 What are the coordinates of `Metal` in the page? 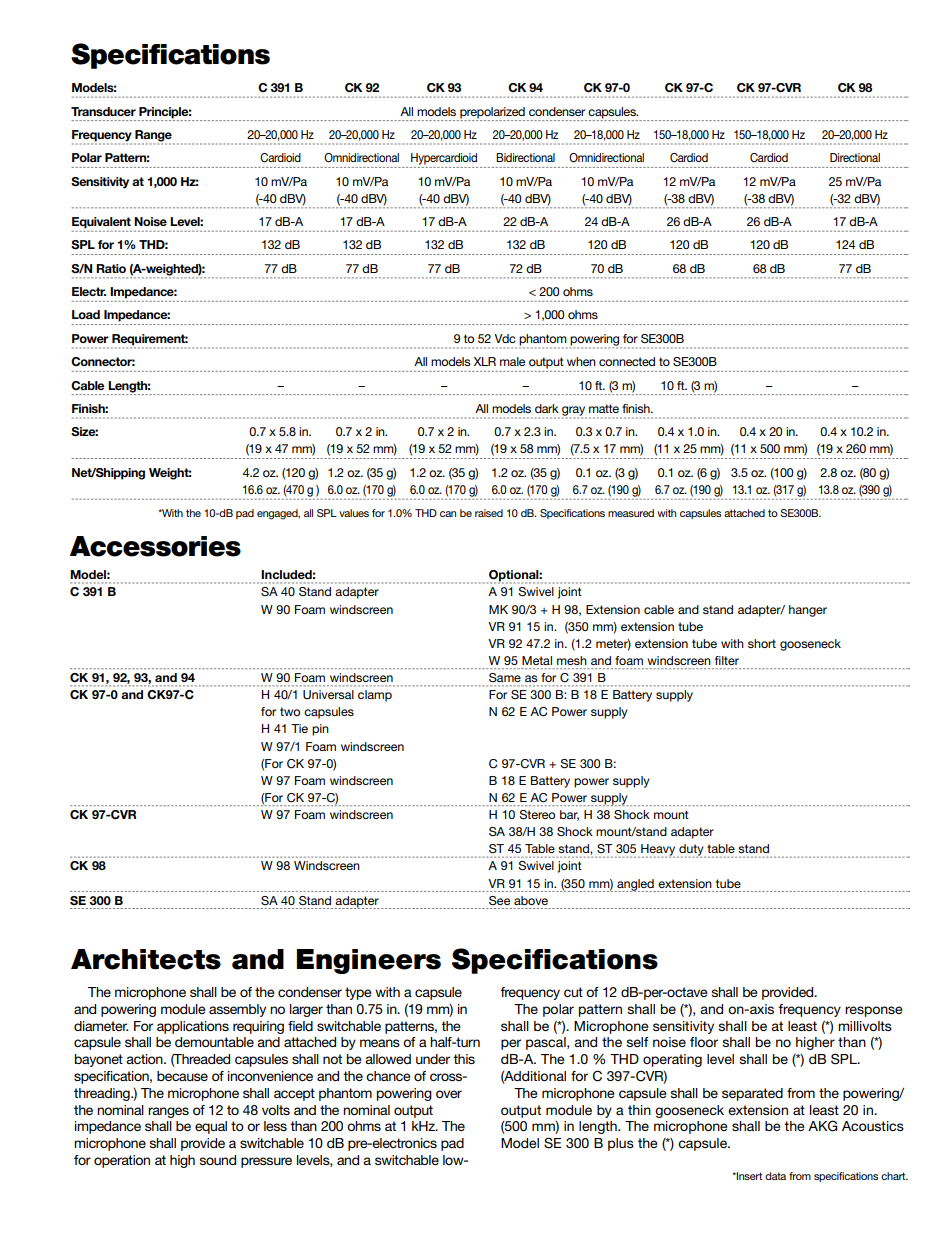 It's located at (537, 660).
